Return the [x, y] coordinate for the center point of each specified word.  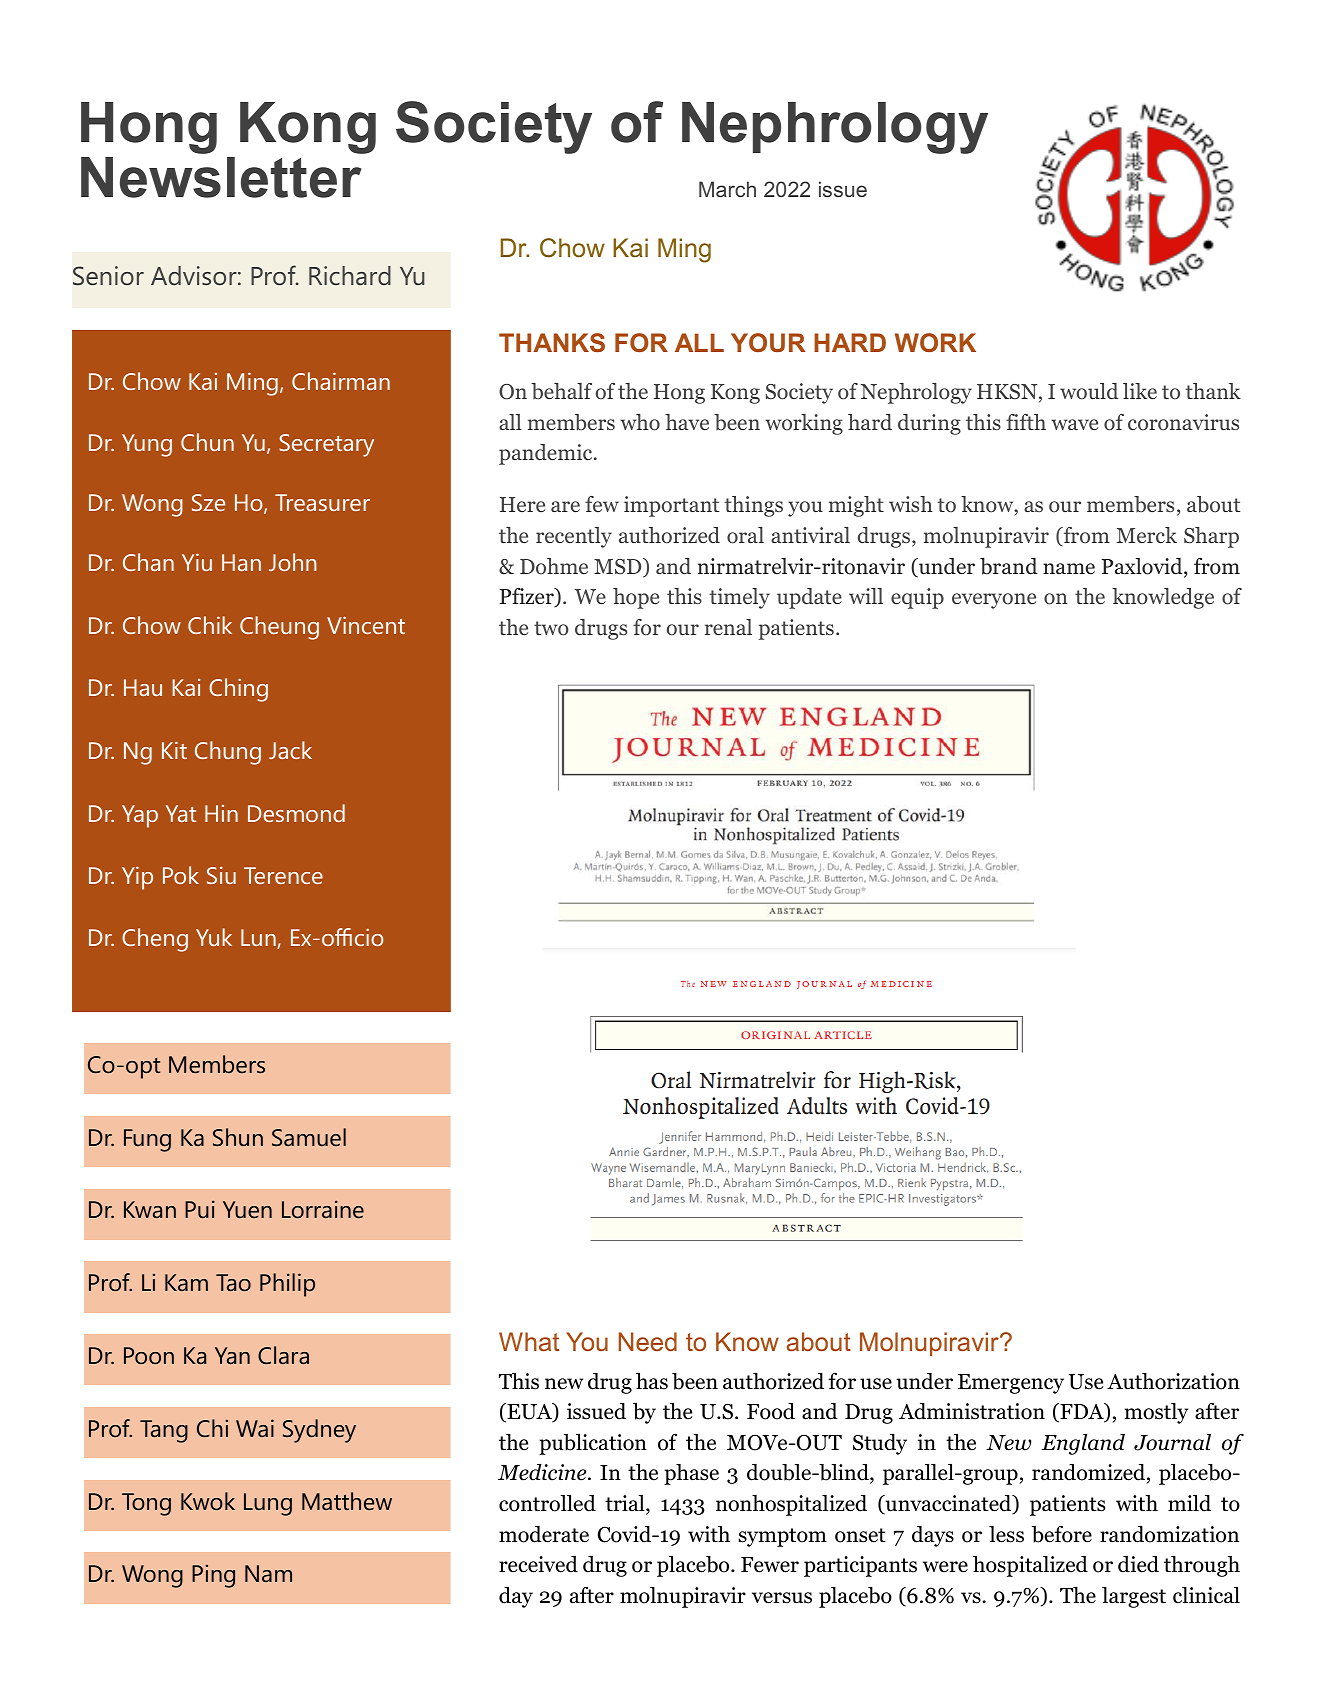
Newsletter [221, 177]
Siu [221, 875]
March [727, 189]
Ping [213, 1576]
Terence [283, 875]
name [1069, 569]
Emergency [1011, 1384]
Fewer [770, 1565]
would [1089, 391]
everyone [994, 601]
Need [648, 1341]
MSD [619, 567]
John [292, 562]
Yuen [247, 1210]
